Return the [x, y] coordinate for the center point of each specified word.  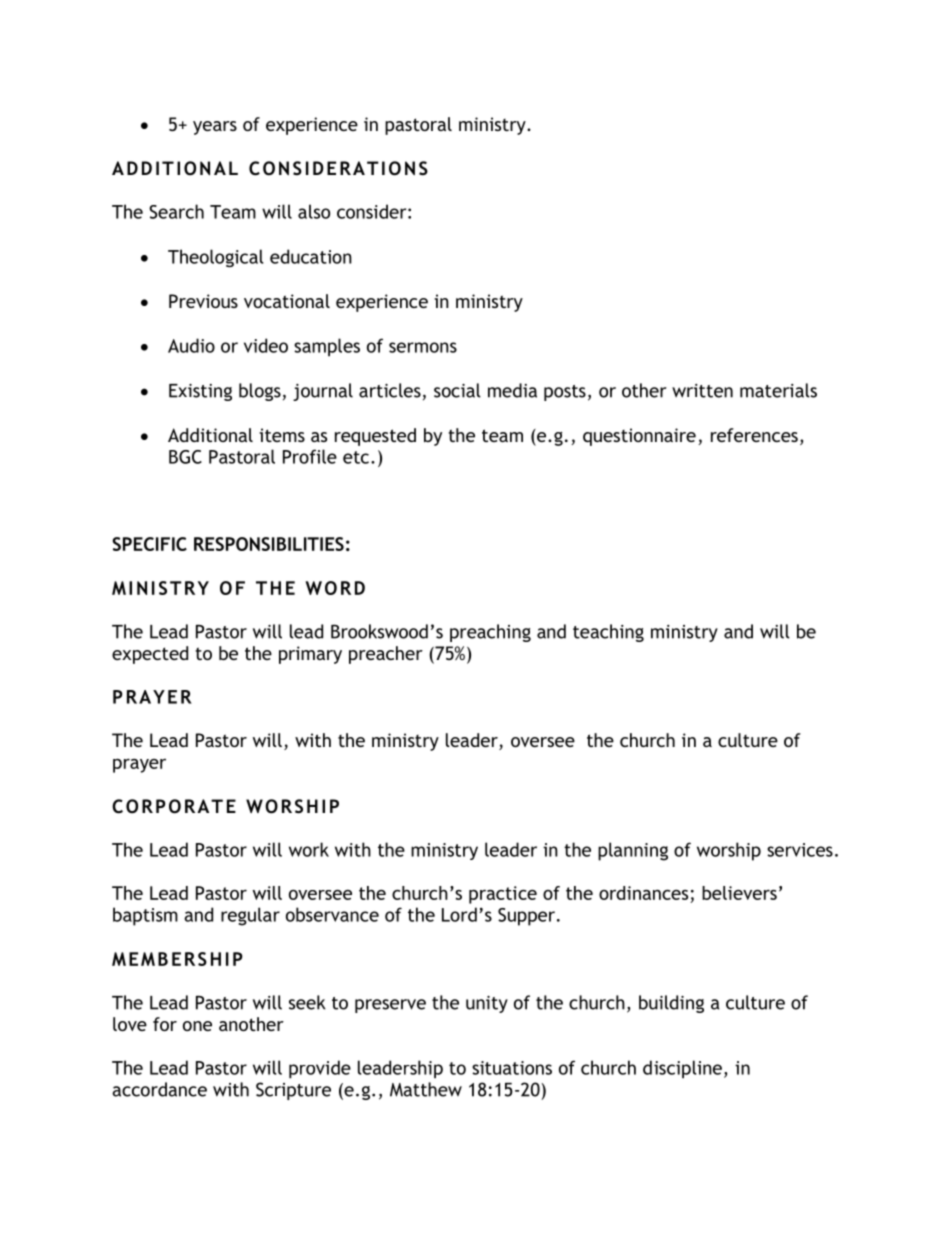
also [314, 211]
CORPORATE [174, 806]
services [800, 850]
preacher [386, 655]
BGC [185, 457]
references [754, 435]
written [702, 391]
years [215, 128]
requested [375, 437]
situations [512, 1068]
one [197, 1026]
